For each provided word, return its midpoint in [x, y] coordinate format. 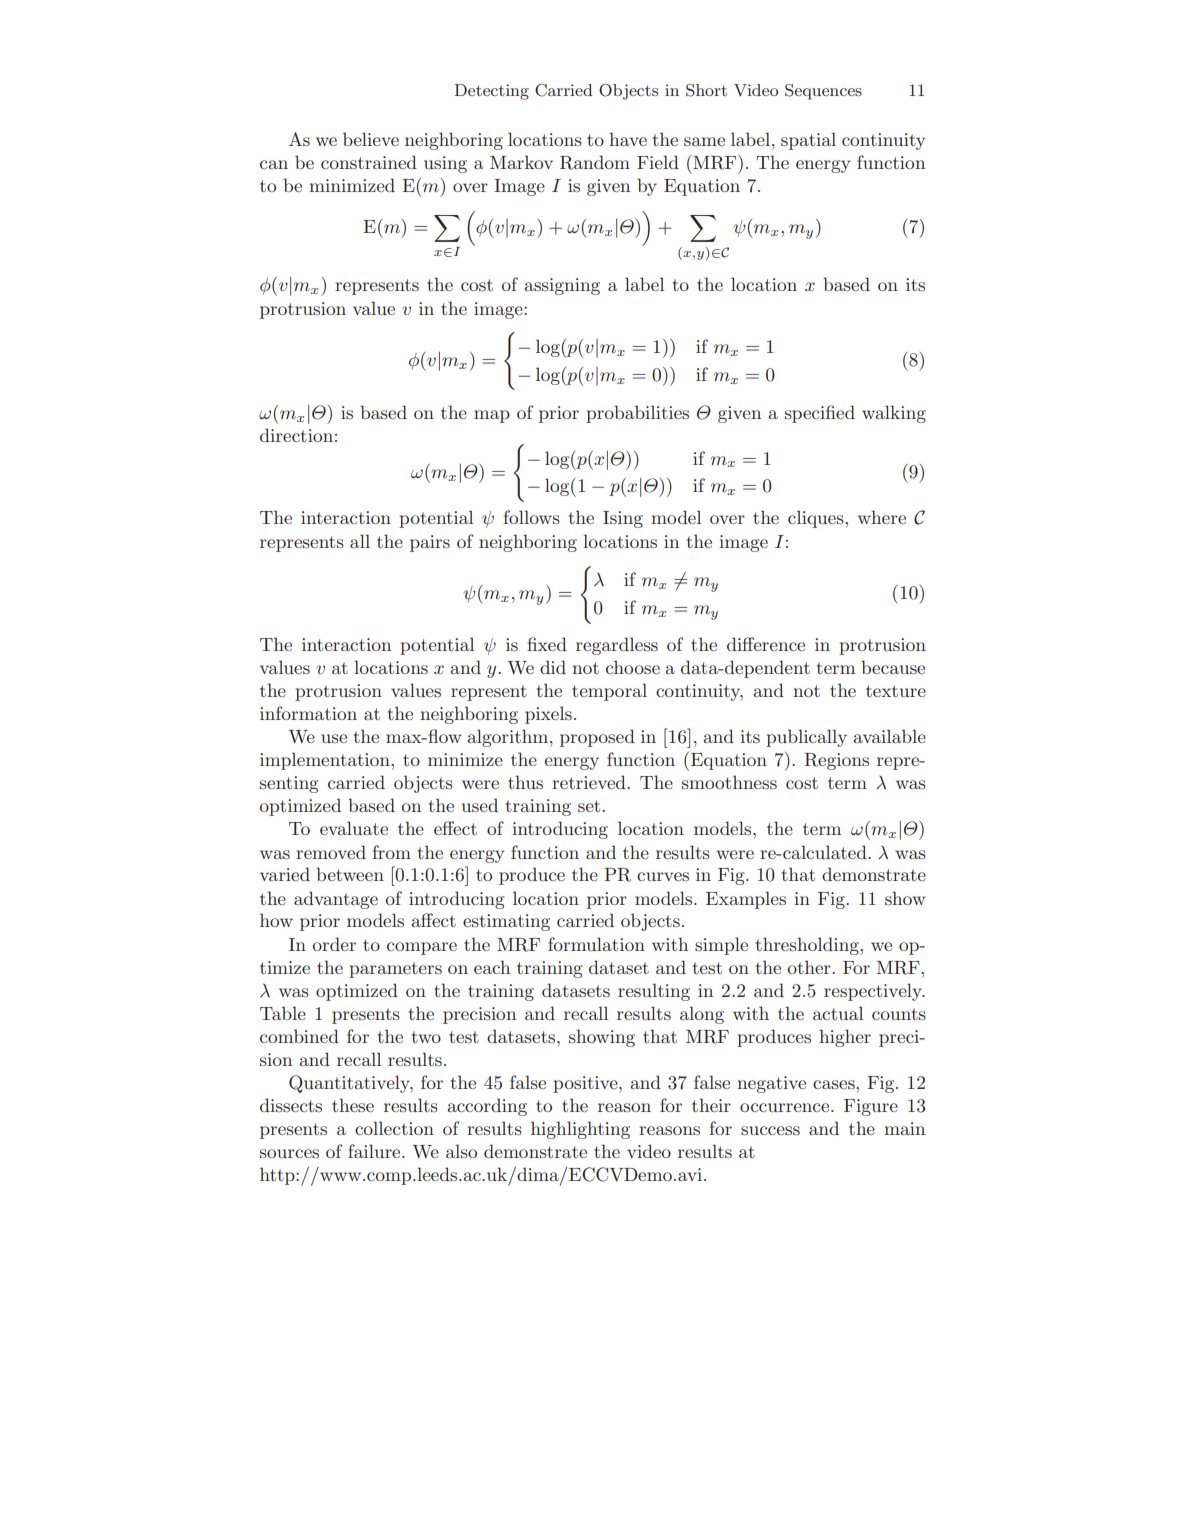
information [308, 713]
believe [371, 139]
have [628, 139]
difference [766, 644]
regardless [617, 646]
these [353, 1105]
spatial [808, 141]
